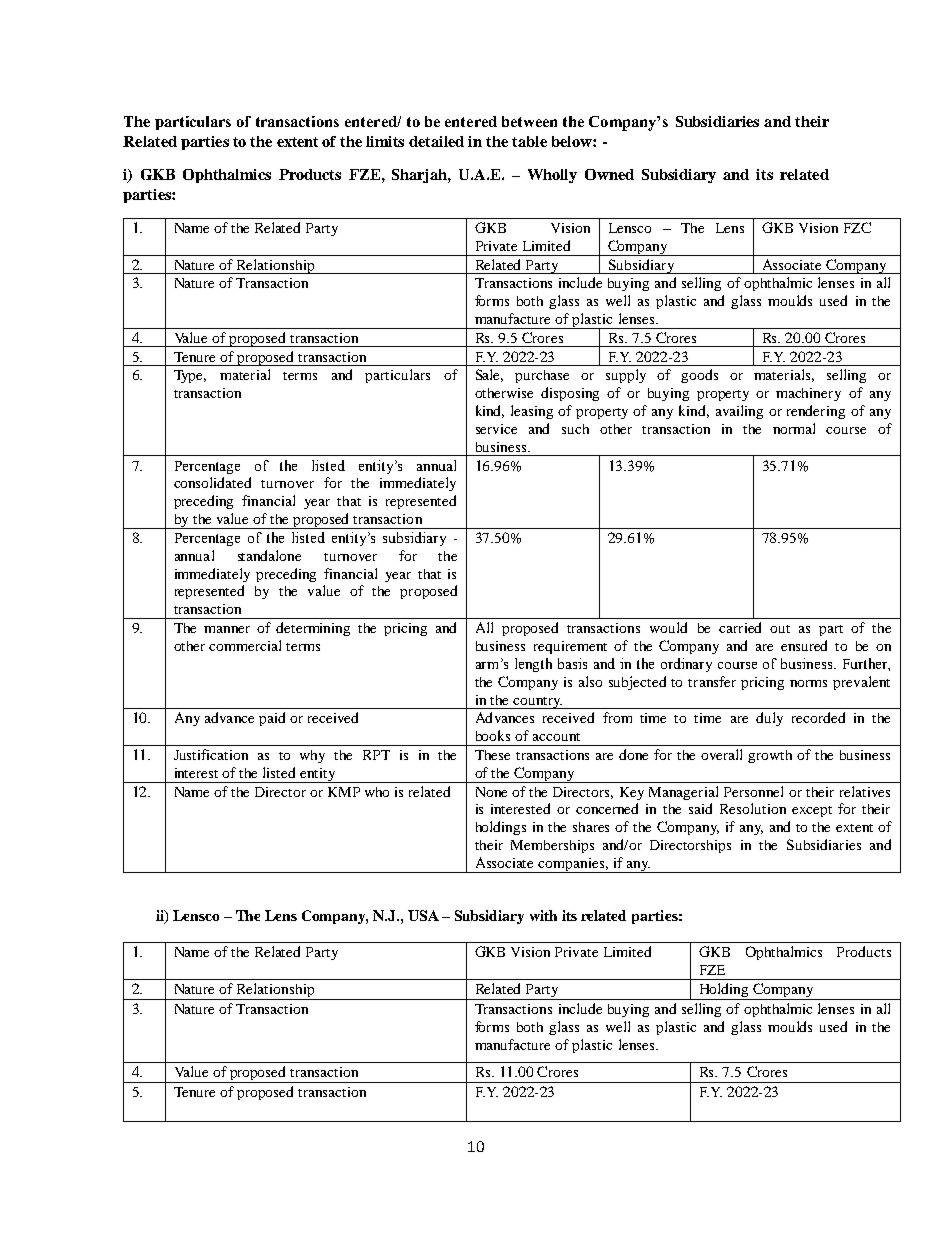 This image has height=1233, width=952. What do you see at coordinates (808, 394) in the image?
I see `machinery` at bounding box center [808, 394].
